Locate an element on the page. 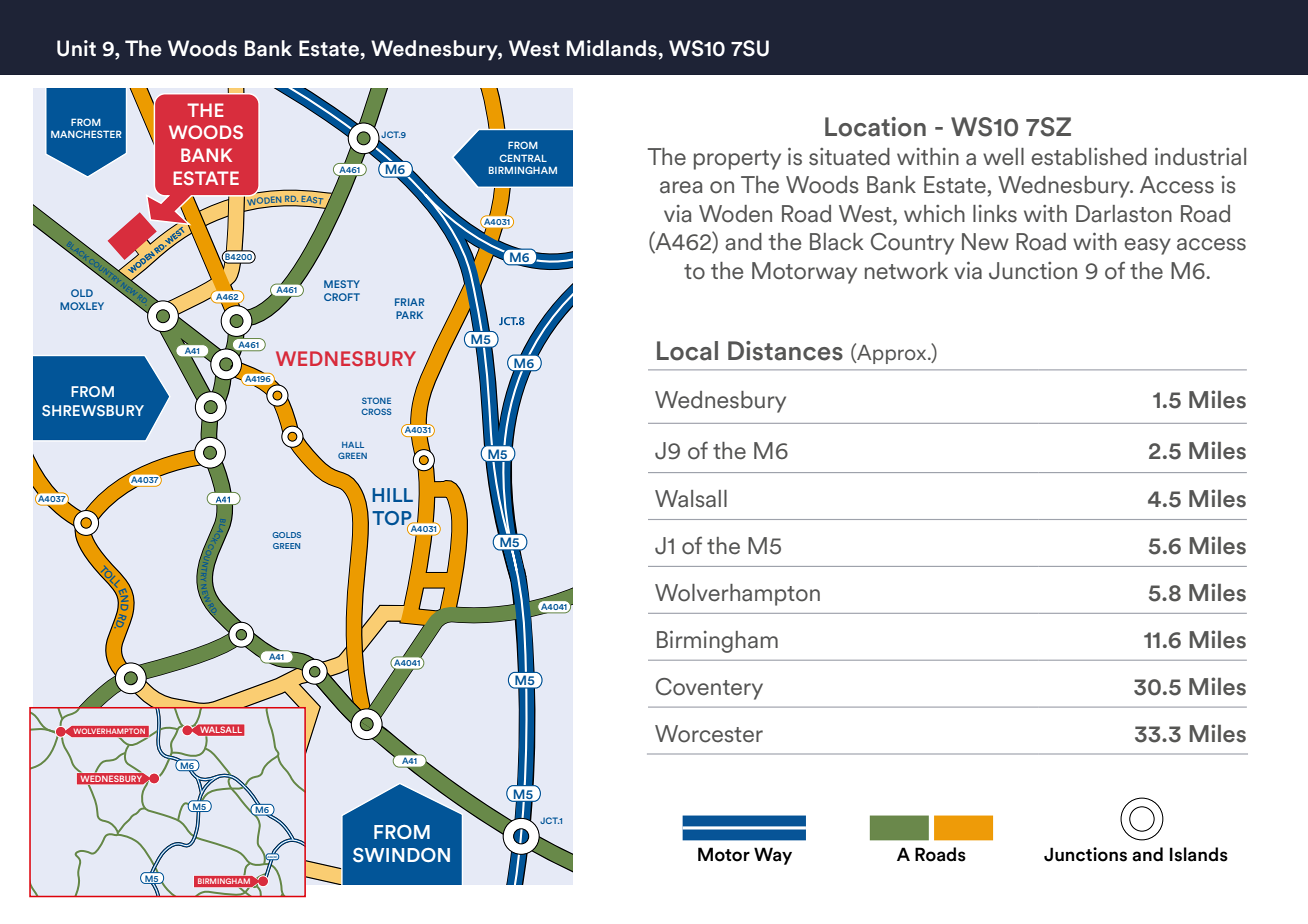 The width and height of the image is (1308, 924). established is located at coordinates (1089, 157).
